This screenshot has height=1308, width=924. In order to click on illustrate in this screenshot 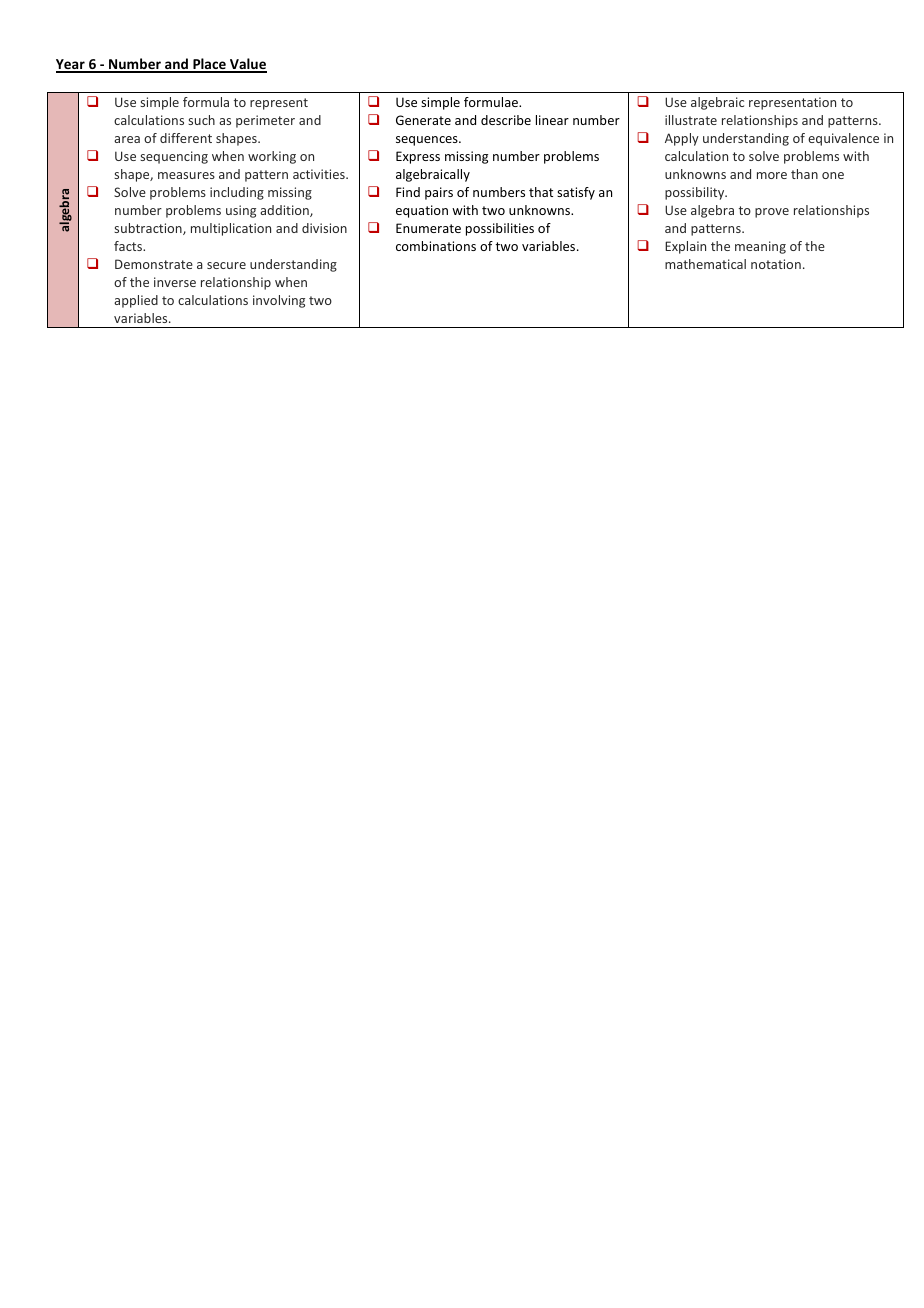, I will do `click(691, 120)`.
